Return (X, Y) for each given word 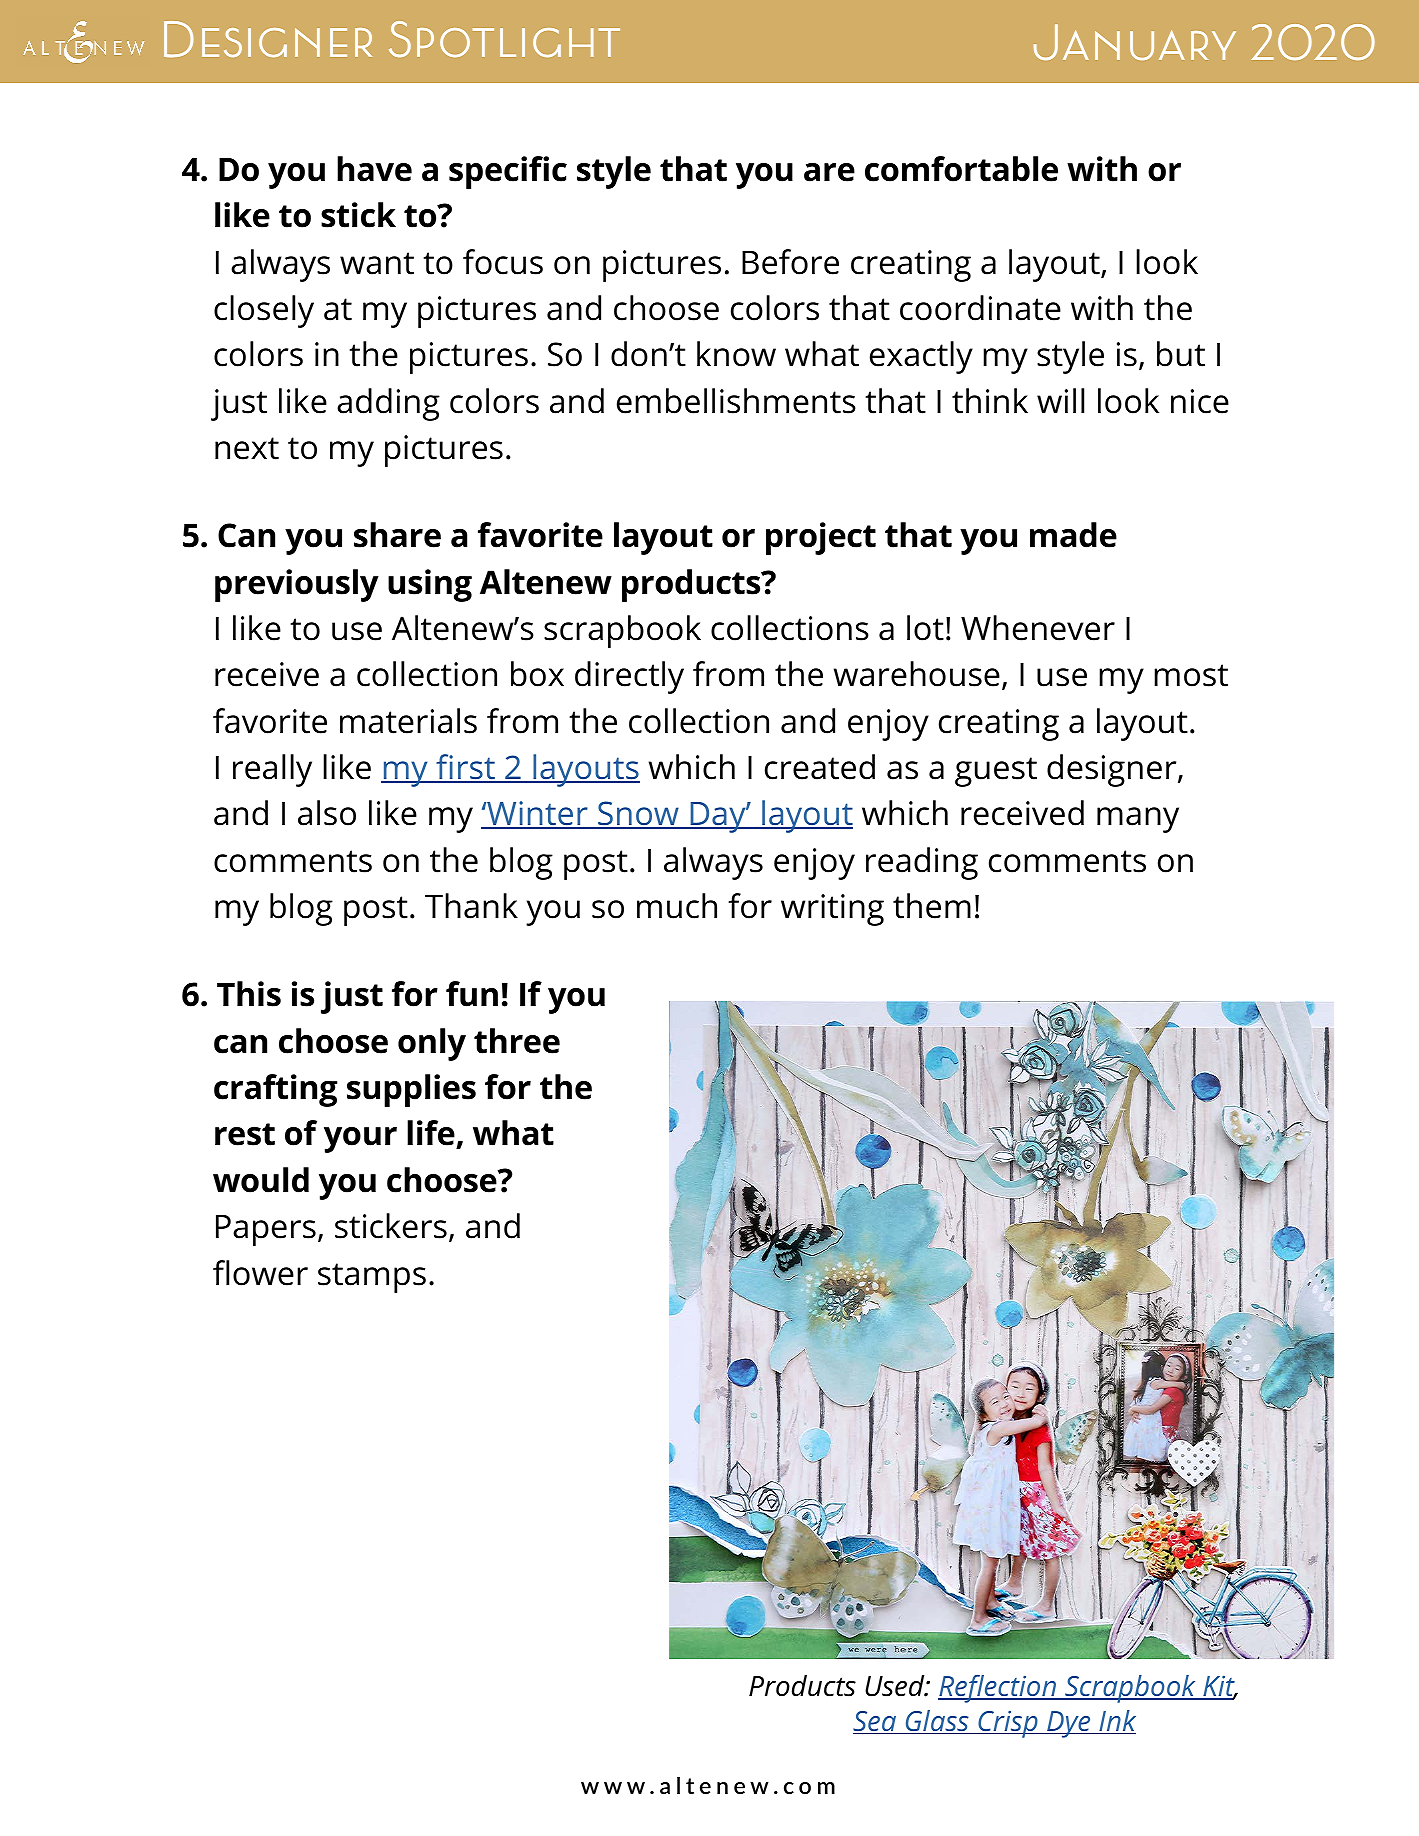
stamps (372, 1278)
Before (790, 262)
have (374, 169)
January (1135, 42)
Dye (1069, 1724)
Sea (876, 1722)
